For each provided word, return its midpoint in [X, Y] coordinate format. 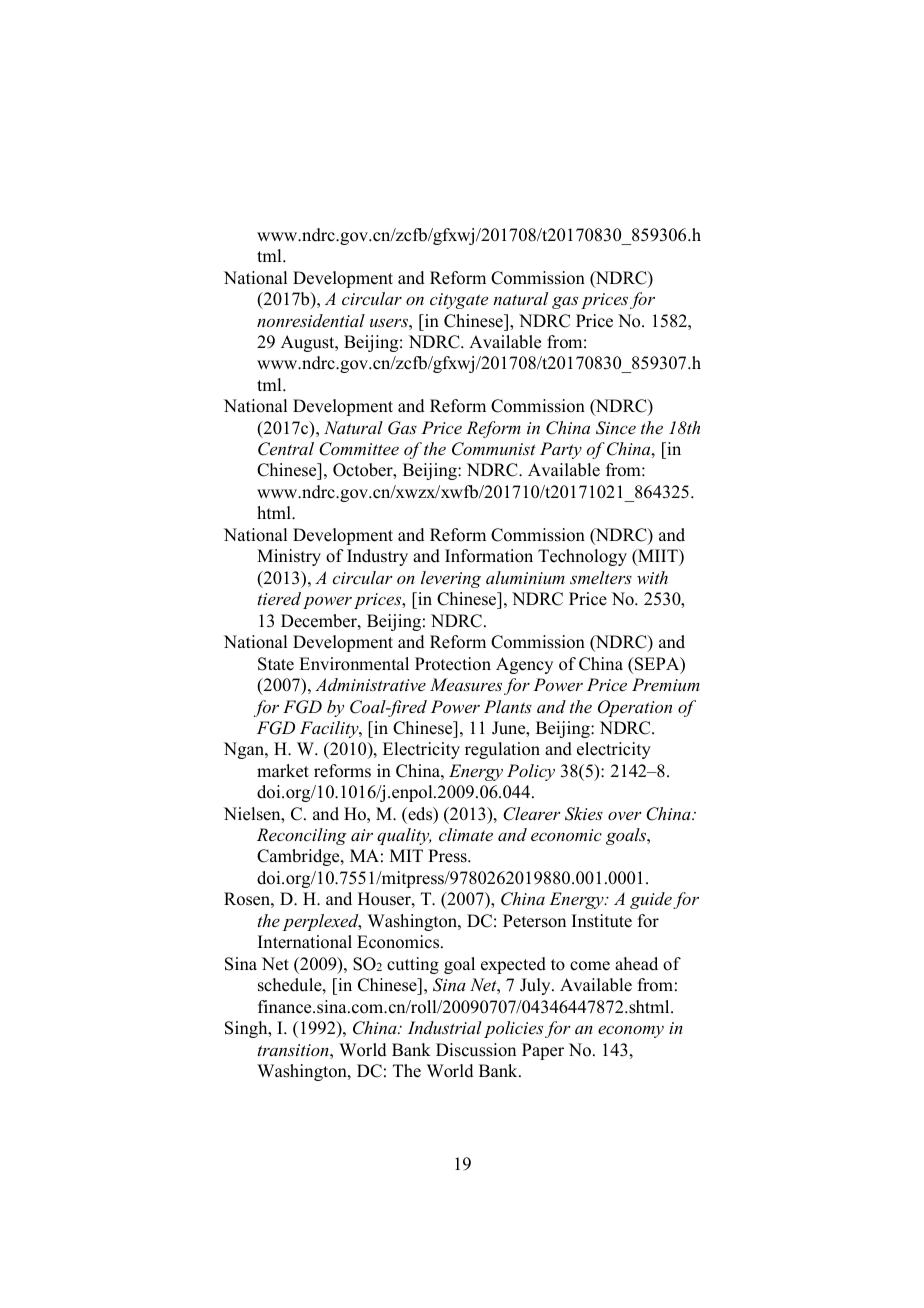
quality [404, 836]
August [309, 343]
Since [616, 428]
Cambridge [299, 857]
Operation [635, 708]
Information [489, 556]
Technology [582, 557]
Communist [494, 449]
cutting [413, 965]
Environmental [354, 664]
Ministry [289, 557]
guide [651, 900]
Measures [466, 684]
